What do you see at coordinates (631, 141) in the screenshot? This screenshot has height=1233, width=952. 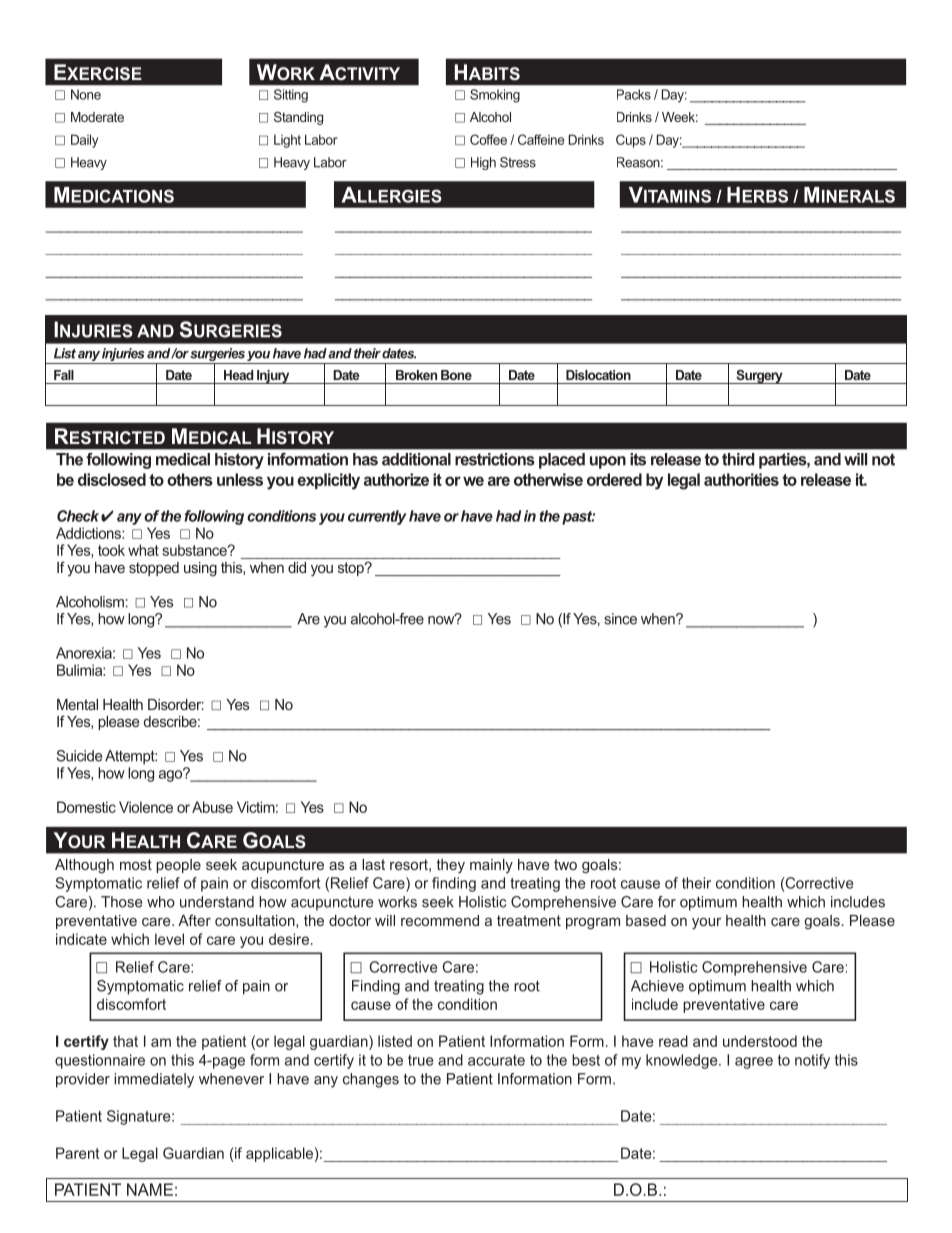 I see `Cups` at bounding box center [631, 141].
